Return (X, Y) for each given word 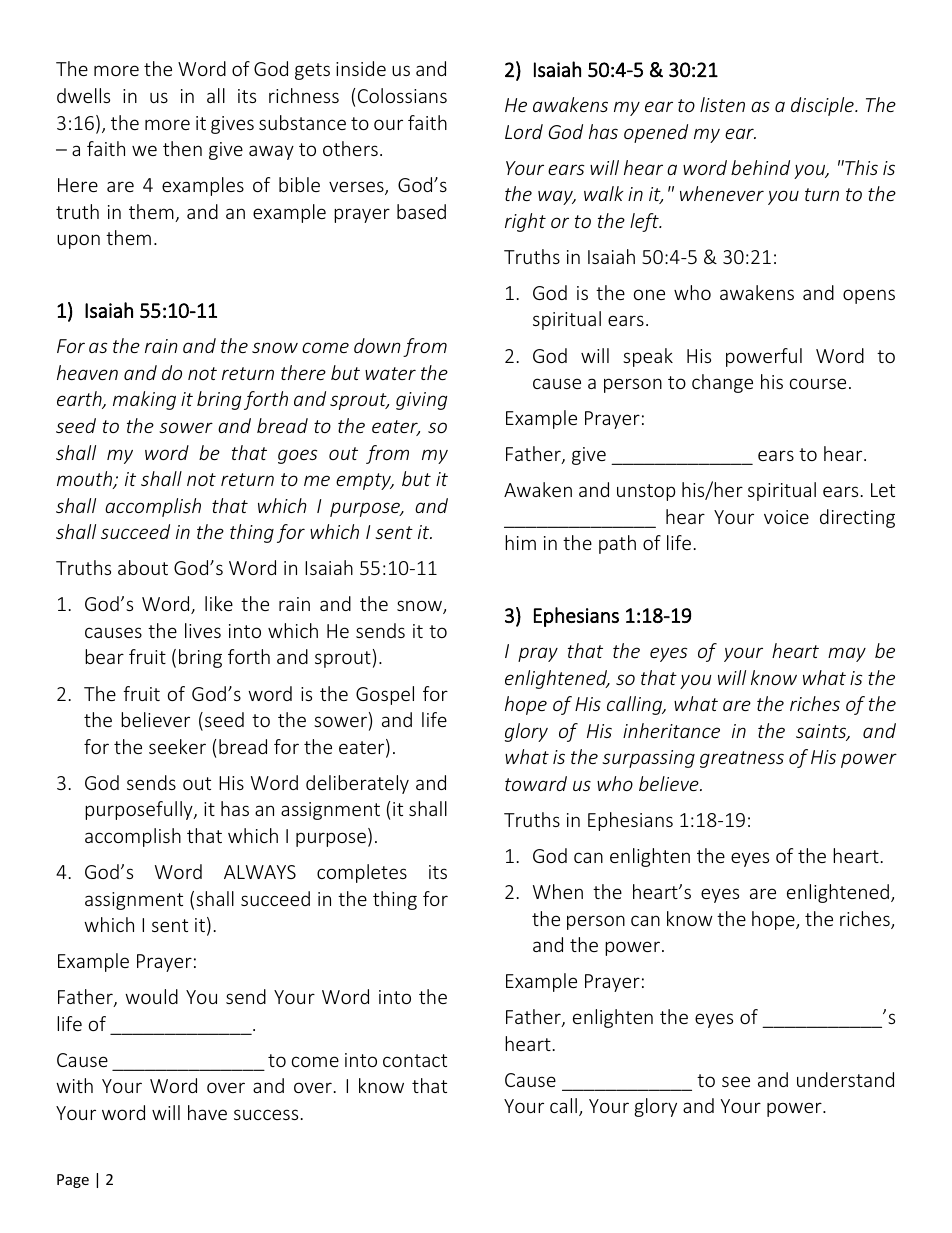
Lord (524, 131)
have (207, 1112)
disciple (823, 106)
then (182, 148)
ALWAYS (260, 872)
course (818, 383)
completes (362, 873)
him (520, 542)
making (144, 400)
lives (203, 630)
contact (415, 1060)
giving (421, 401)
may (847, 654)
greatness (742, 759)
